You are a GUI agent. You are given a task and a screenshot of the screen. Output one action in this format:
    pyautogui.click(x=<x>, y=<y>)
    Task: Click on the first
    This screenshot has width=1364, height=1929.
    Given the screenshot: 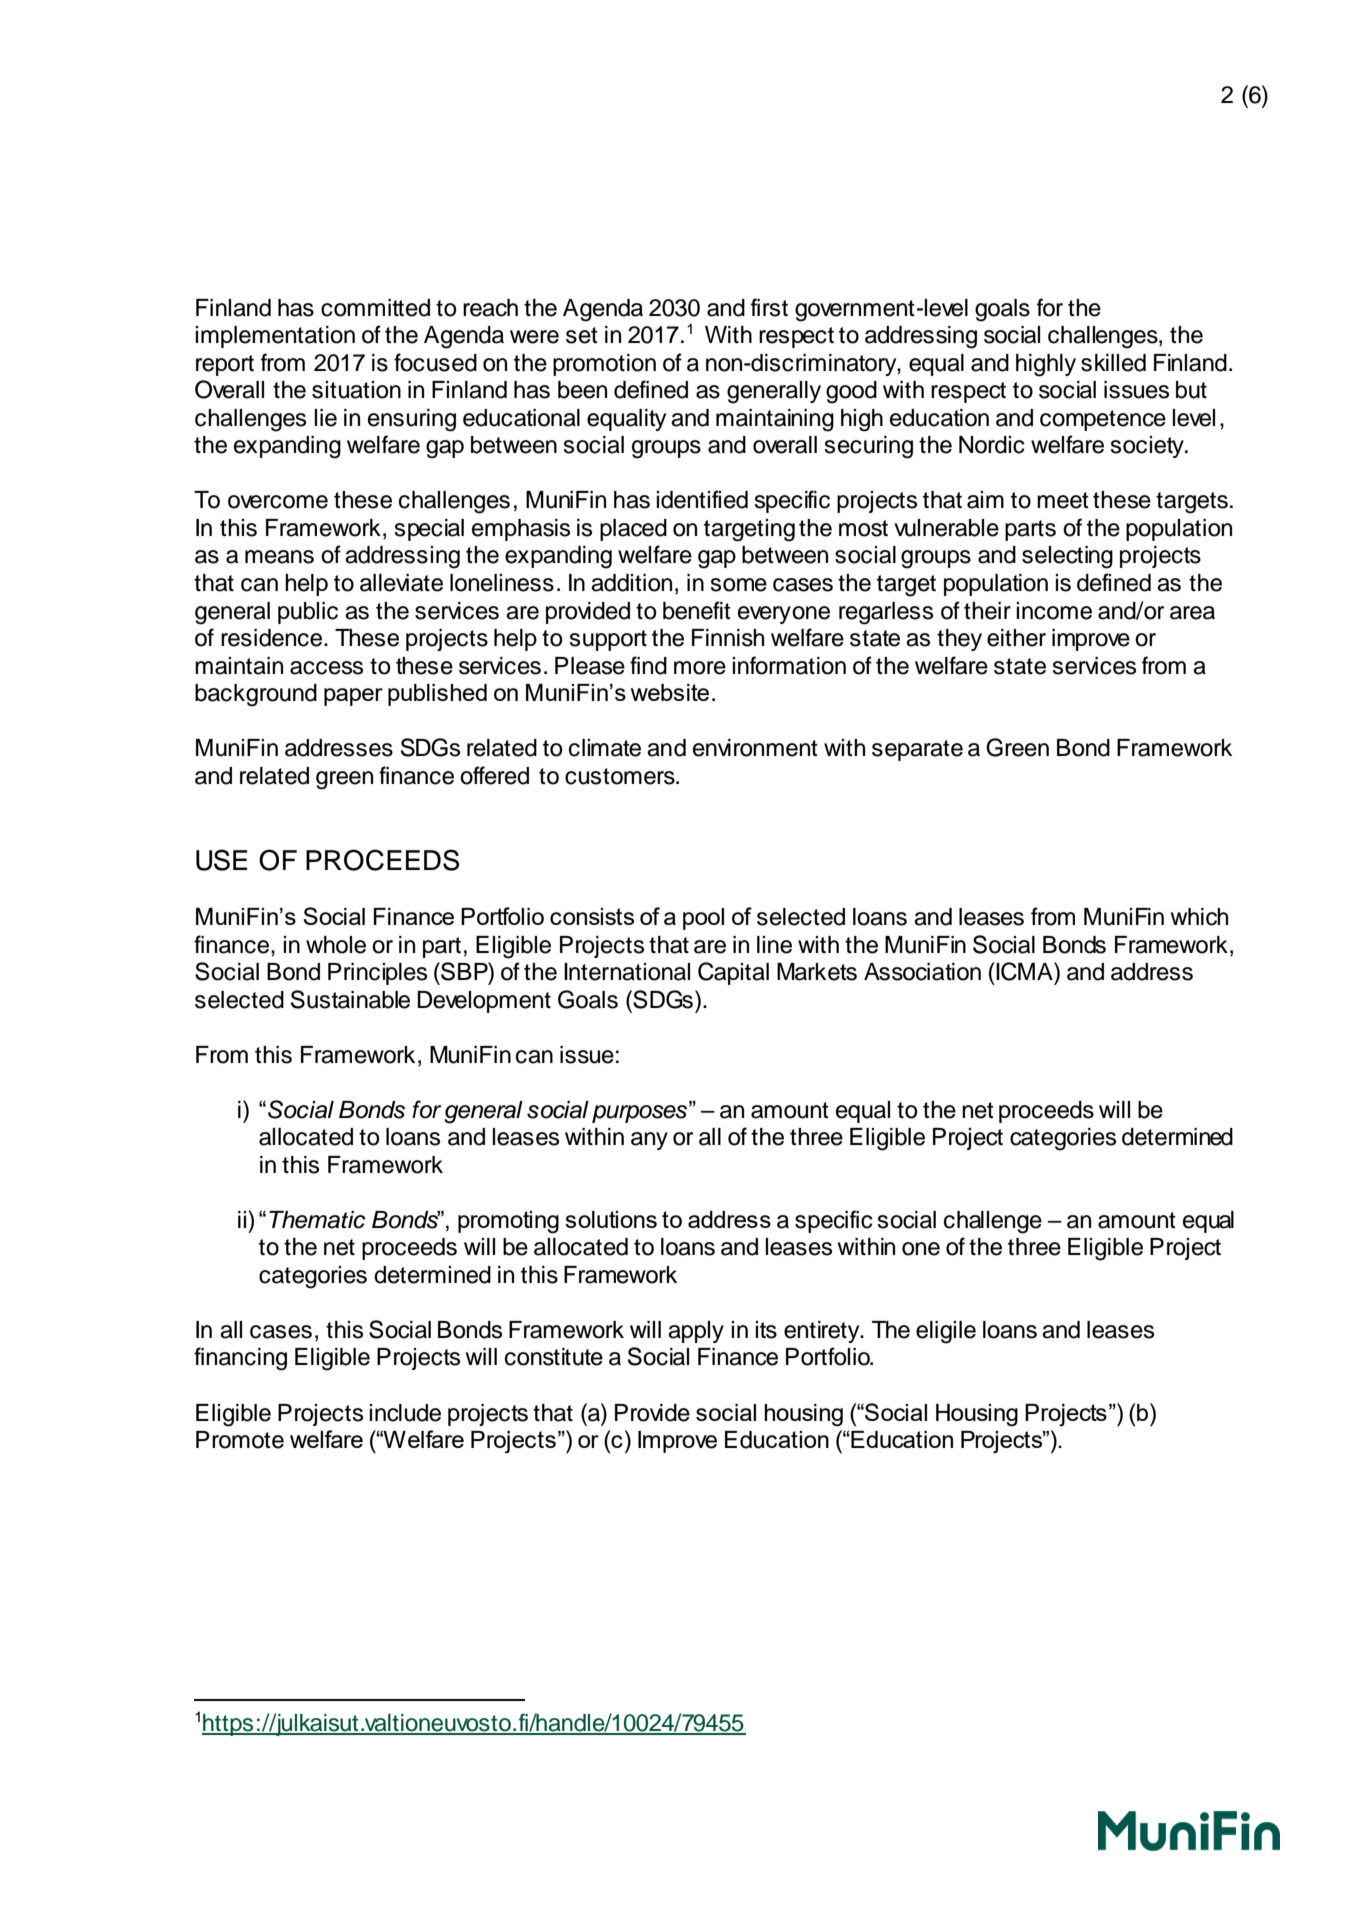 What is the action you would take?
    pyautogui.click(x=769, y=307)
